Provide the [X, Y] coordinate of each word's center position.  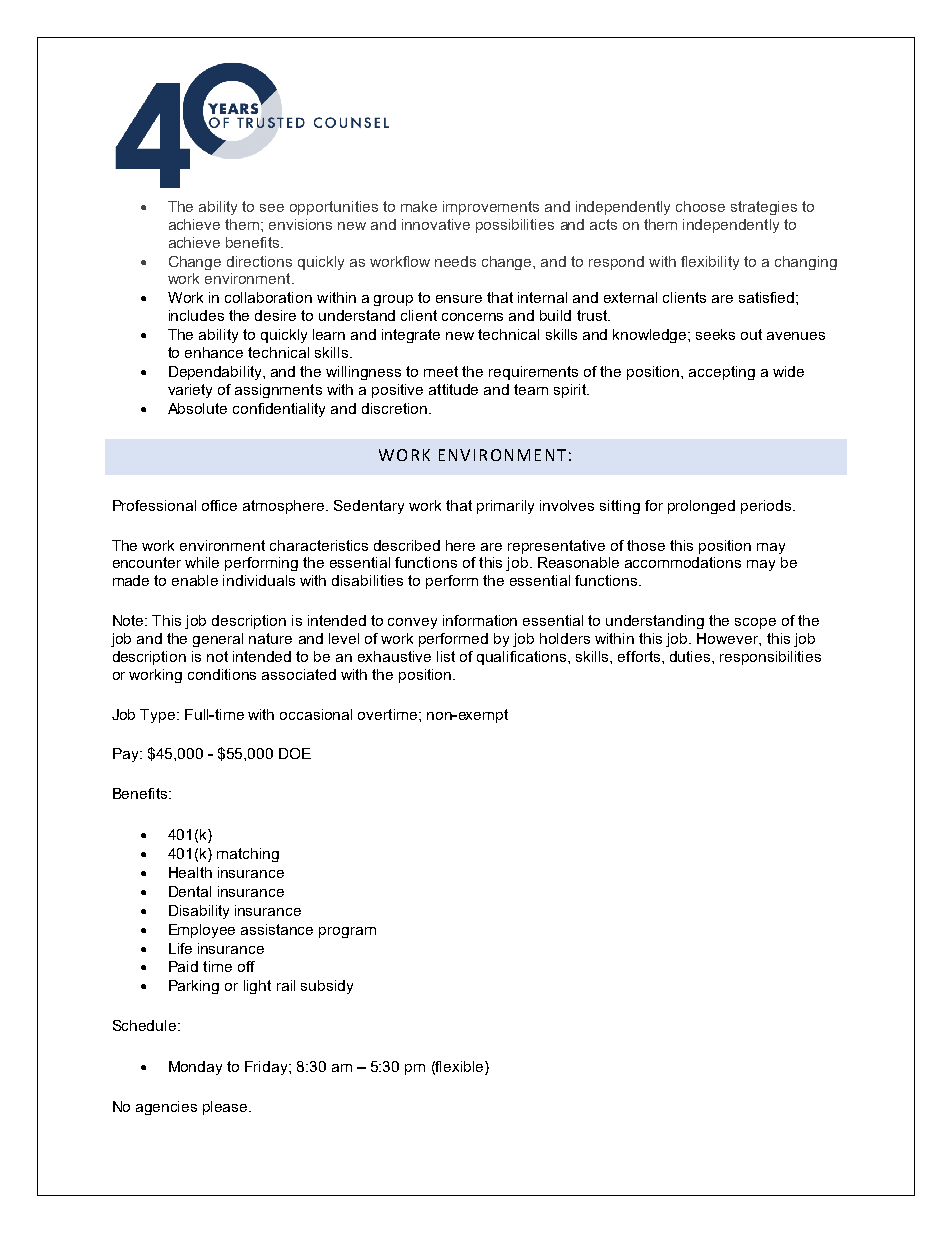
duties [691, 656]
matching [248, 855]
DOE [295, 753]
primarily [505, 507]
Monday [195, 1068]
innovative [436, 224]
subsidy [327, 987]
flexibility [710, 263]
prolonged [701, 507]
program [347, 932]
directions [259, 261]
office [219, 505]
